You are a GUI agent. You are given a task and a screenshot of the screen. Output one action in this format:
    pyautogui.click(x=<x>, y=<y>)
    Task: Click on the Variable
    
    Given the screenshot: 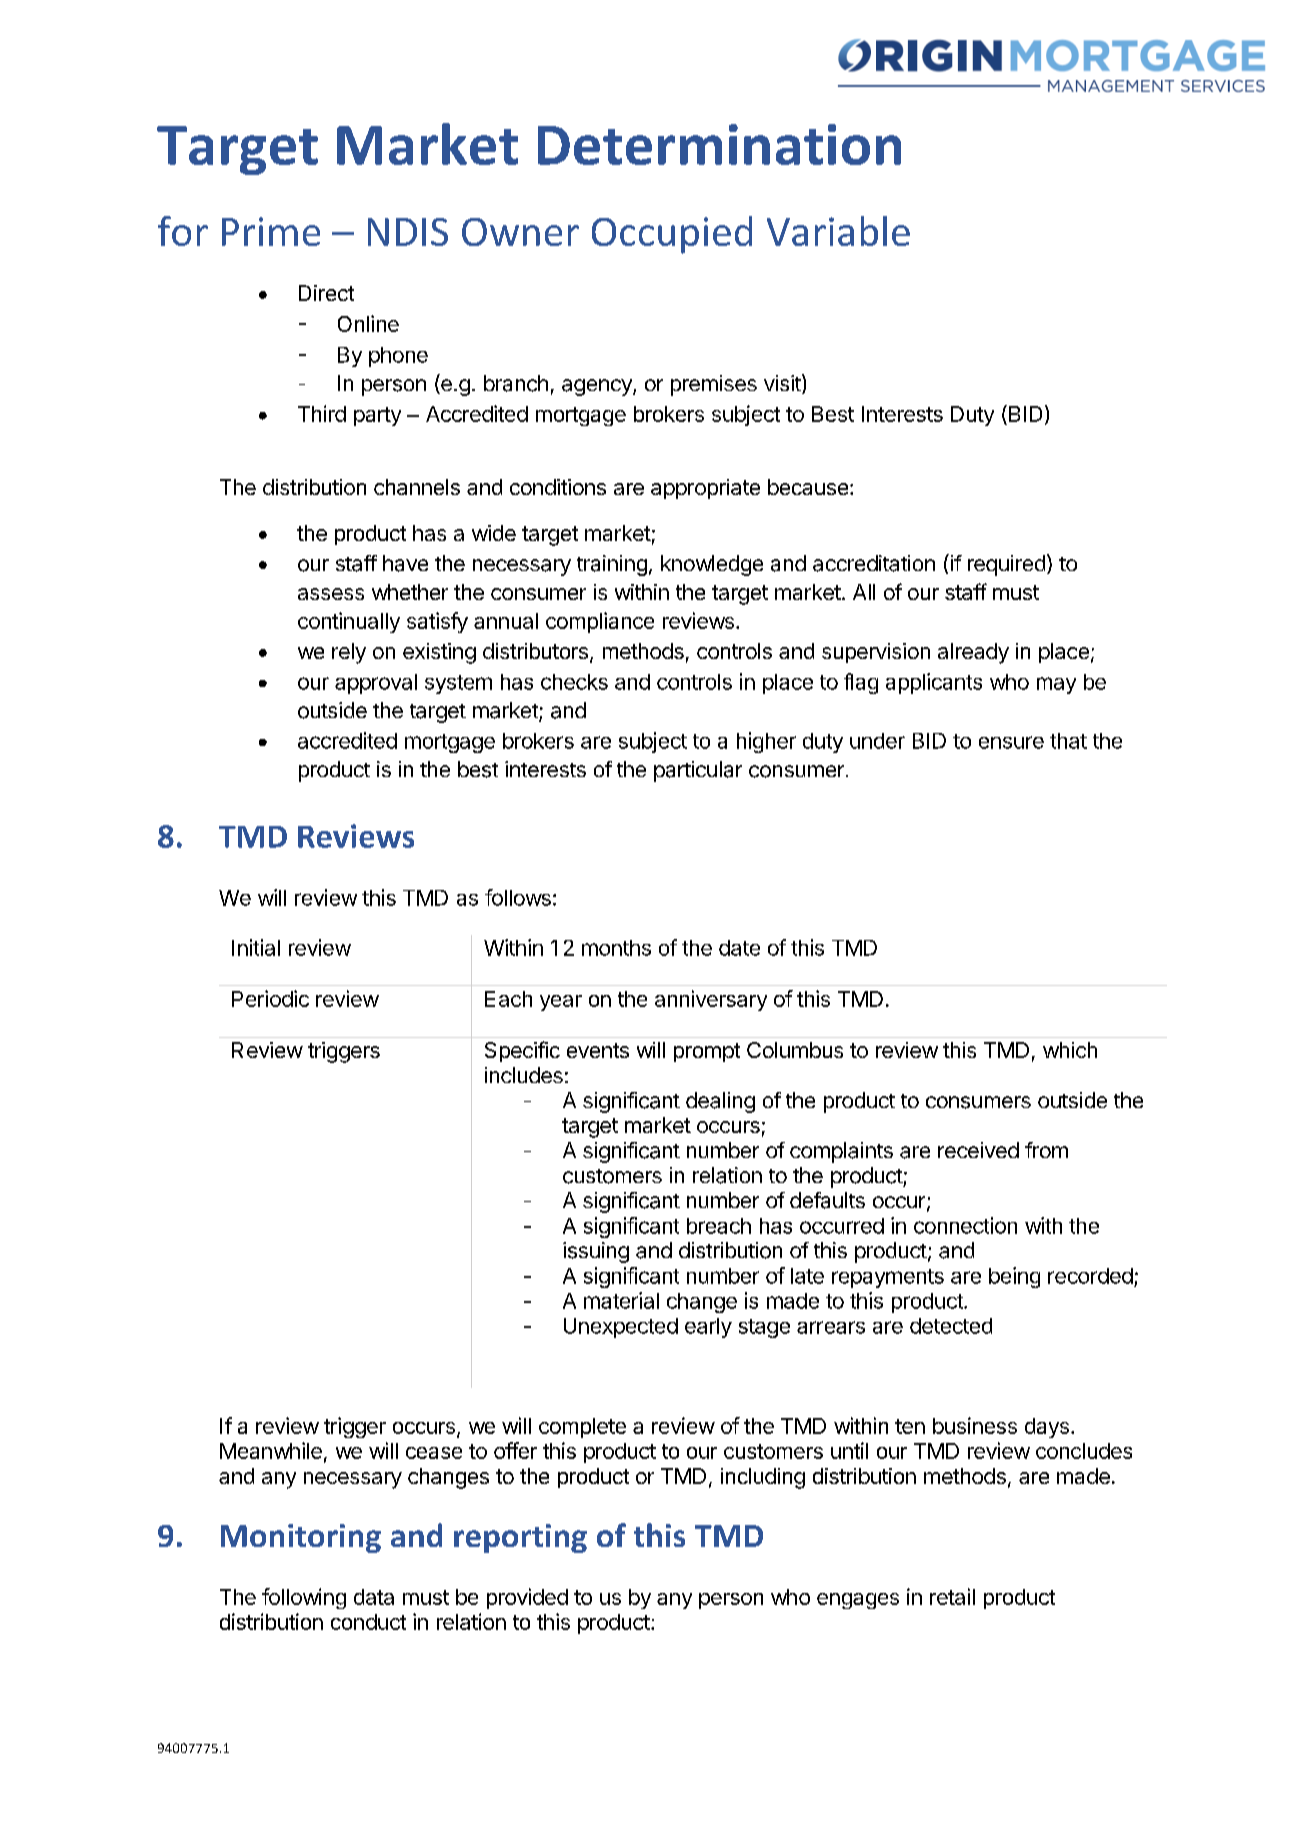 What is the action you would take?
    pyautogui.click(x=838, y=231)
